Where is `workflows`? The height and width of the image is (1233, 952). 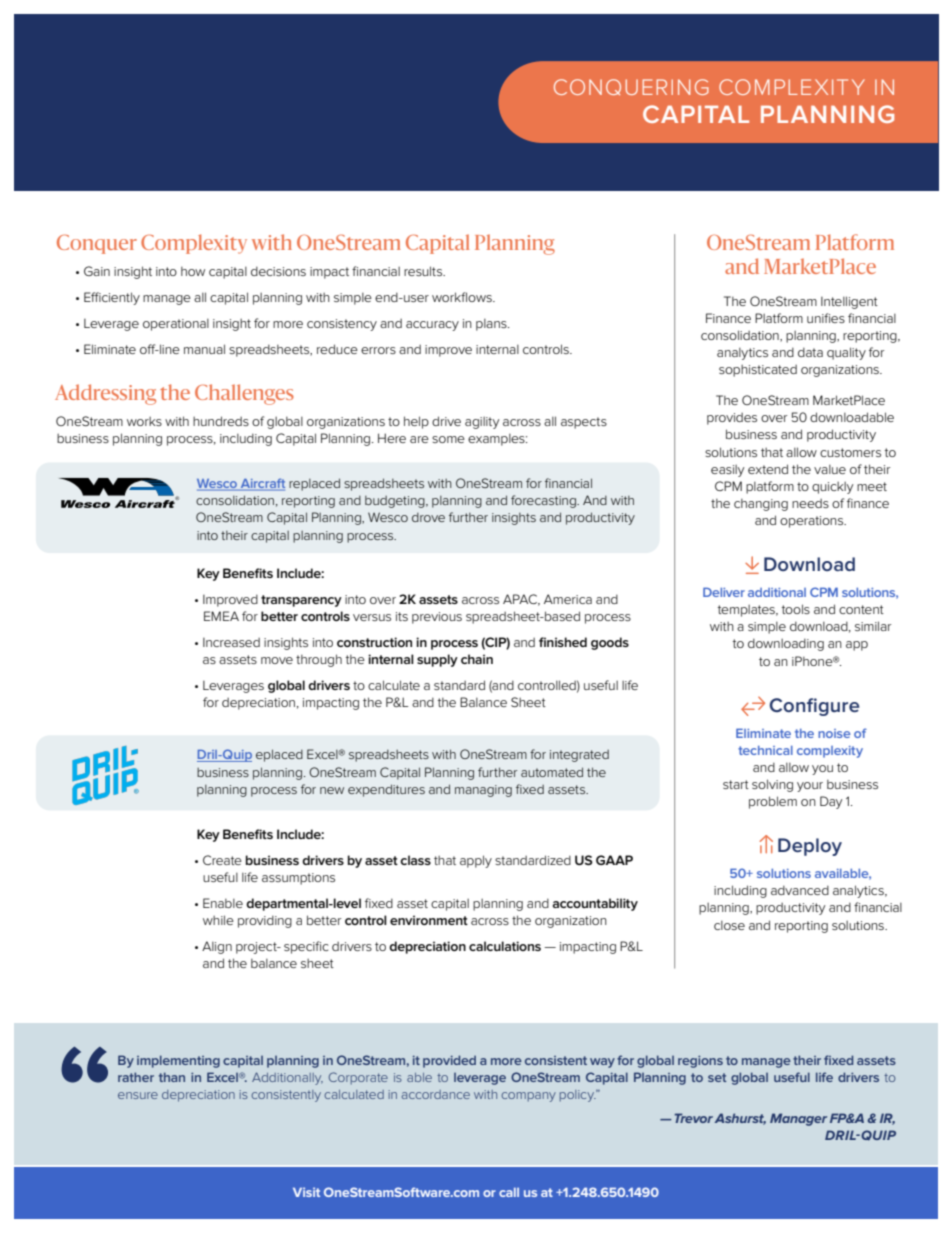 workflows is located at coordinates (463, 297).
